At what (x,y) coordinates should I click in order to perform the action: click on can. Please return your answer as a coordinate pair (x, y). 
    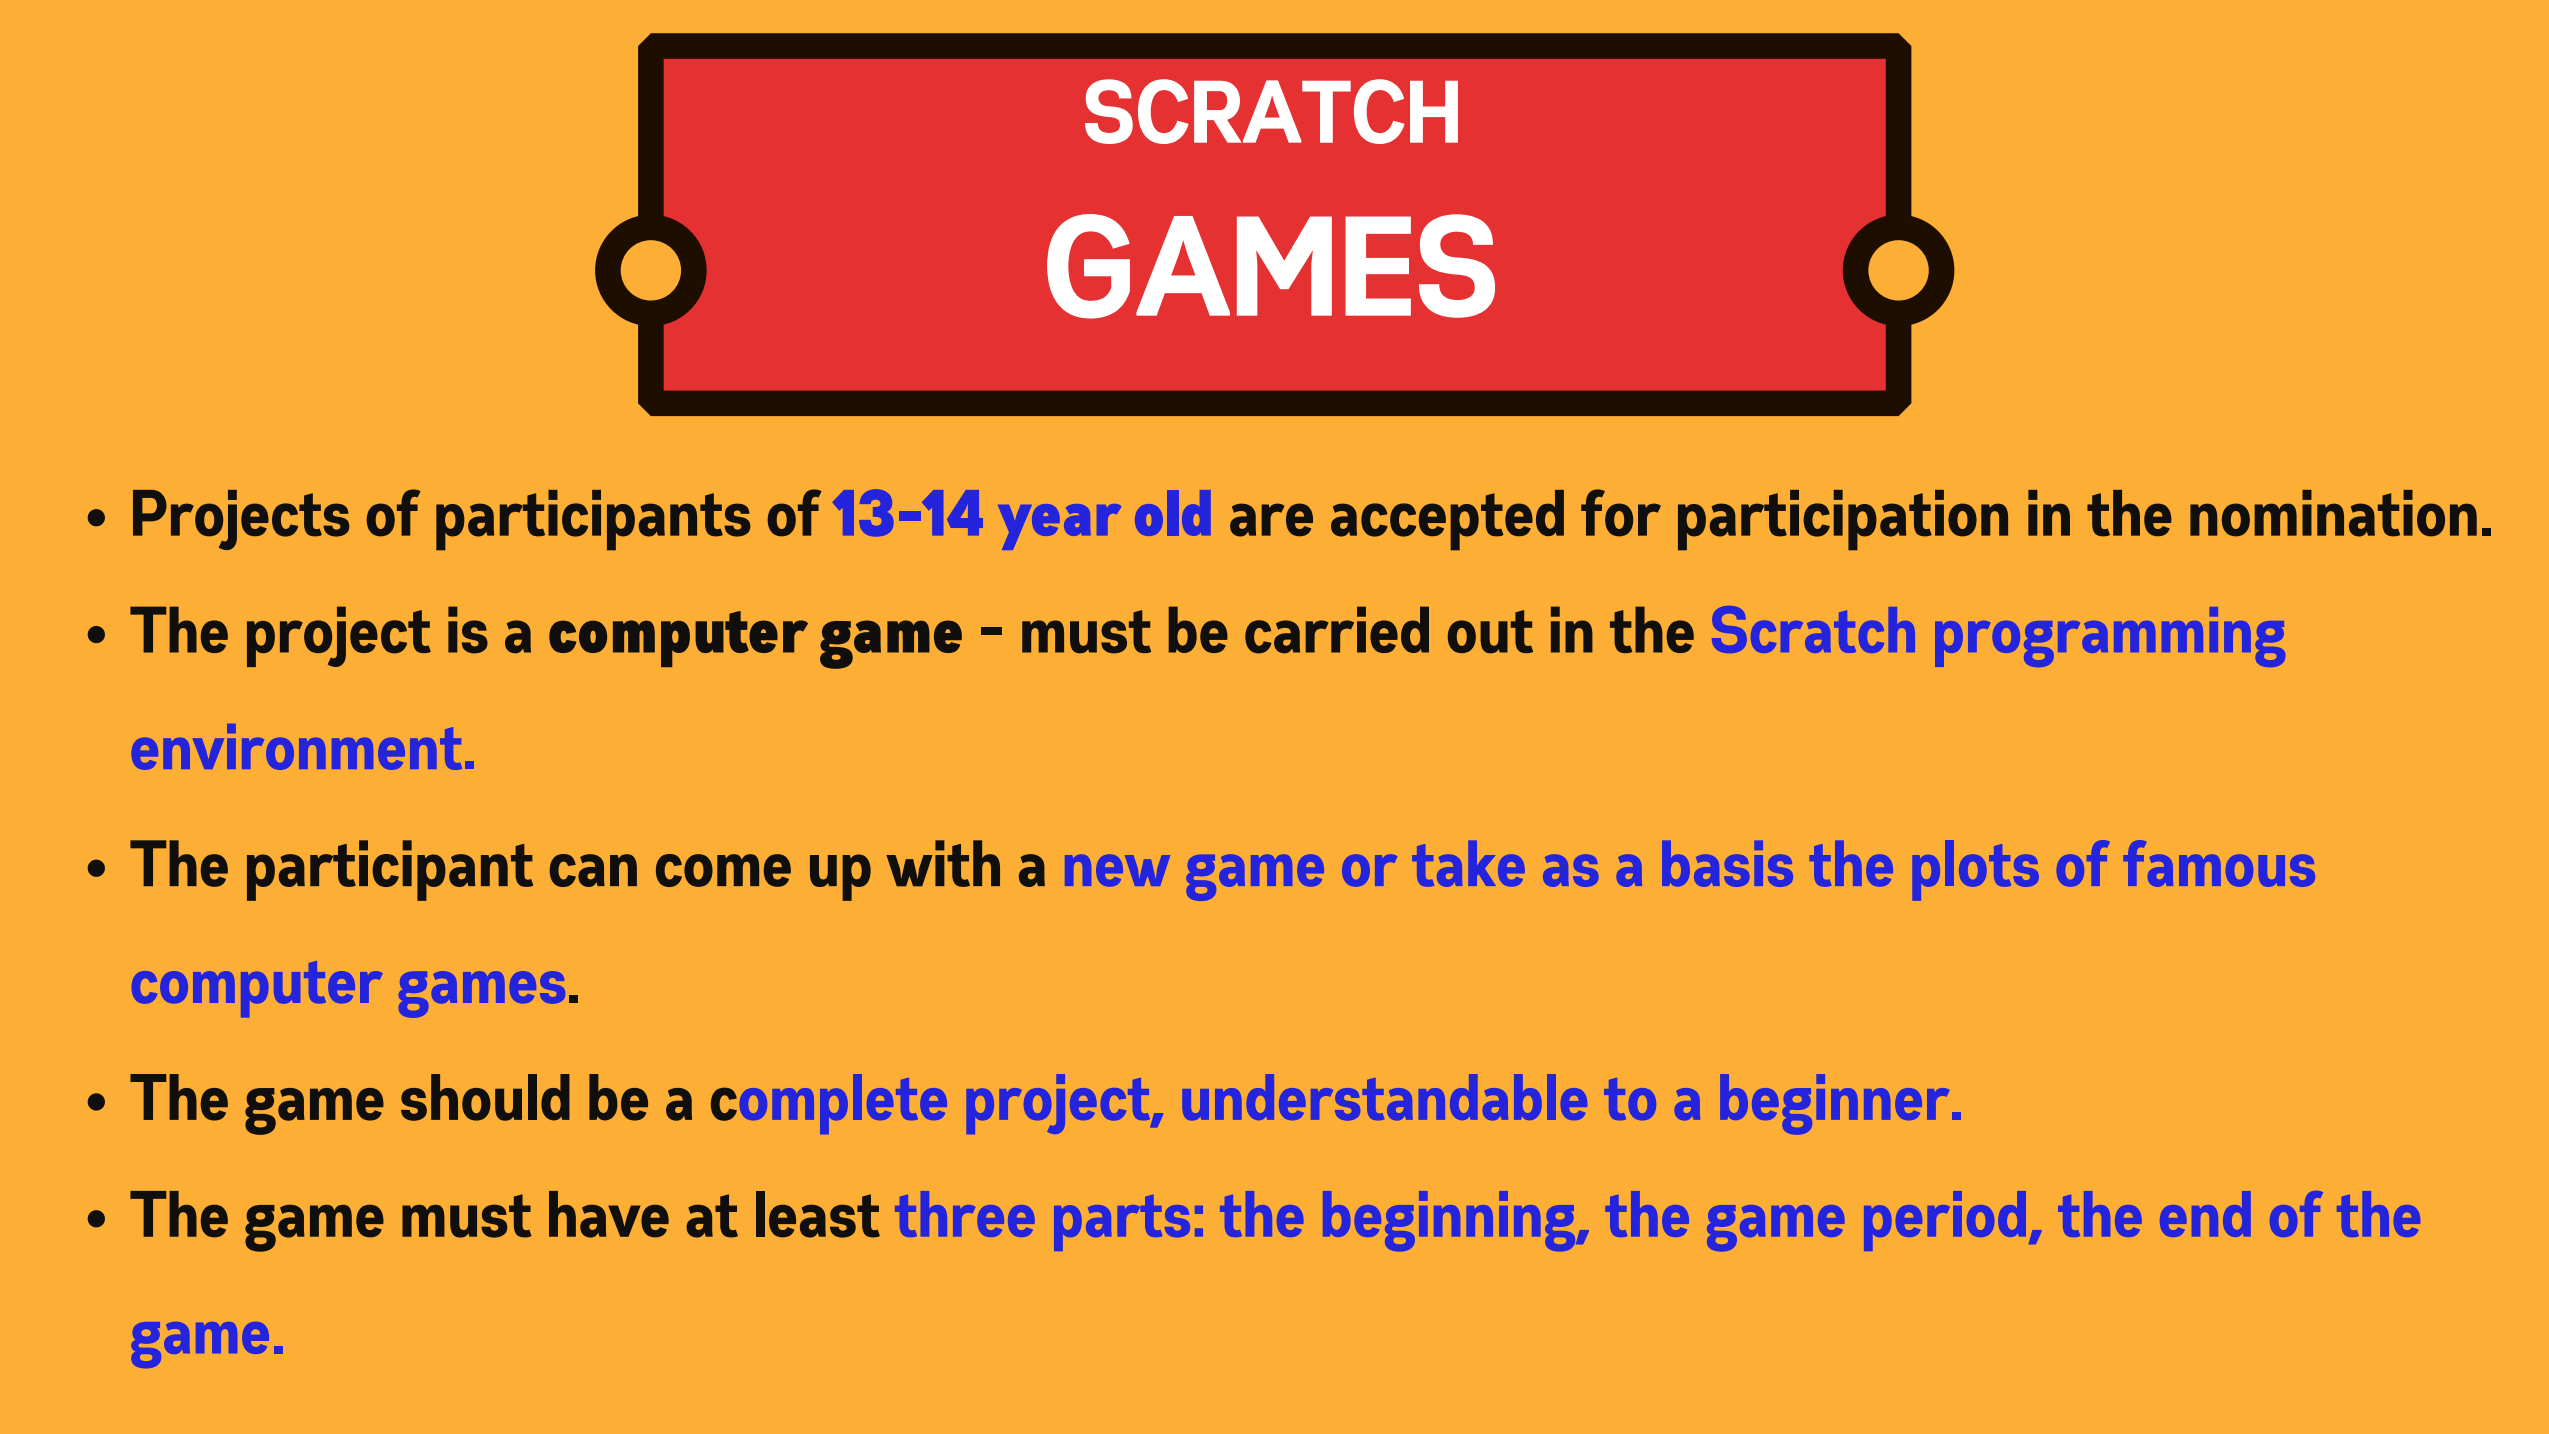
    Looking at the image, I should click on (593, 870).
